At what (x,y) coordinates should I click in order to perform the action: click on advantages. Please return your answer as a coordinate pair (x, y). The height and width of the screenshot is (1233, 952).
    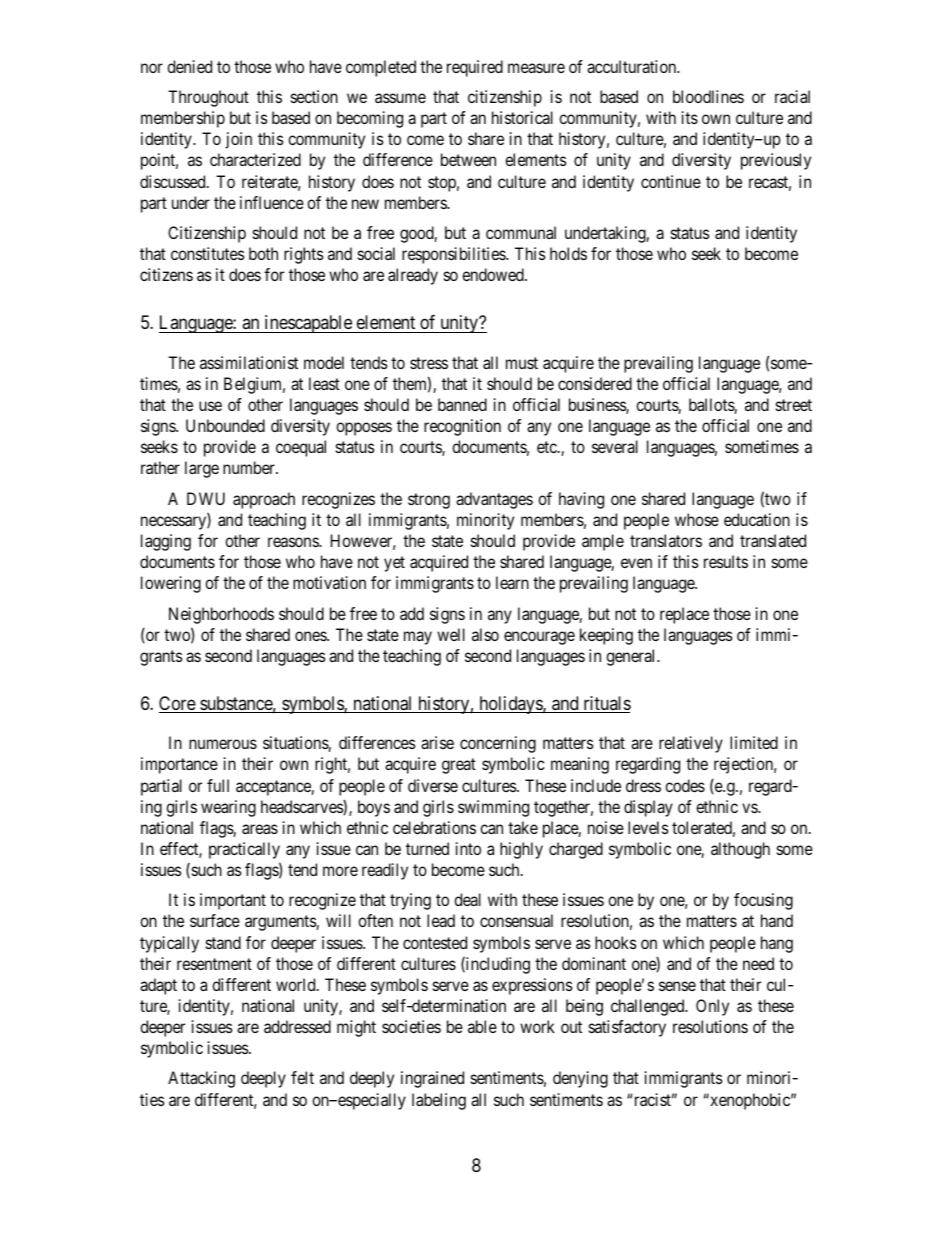
    Looking at the image, I should click on (494, 500).
